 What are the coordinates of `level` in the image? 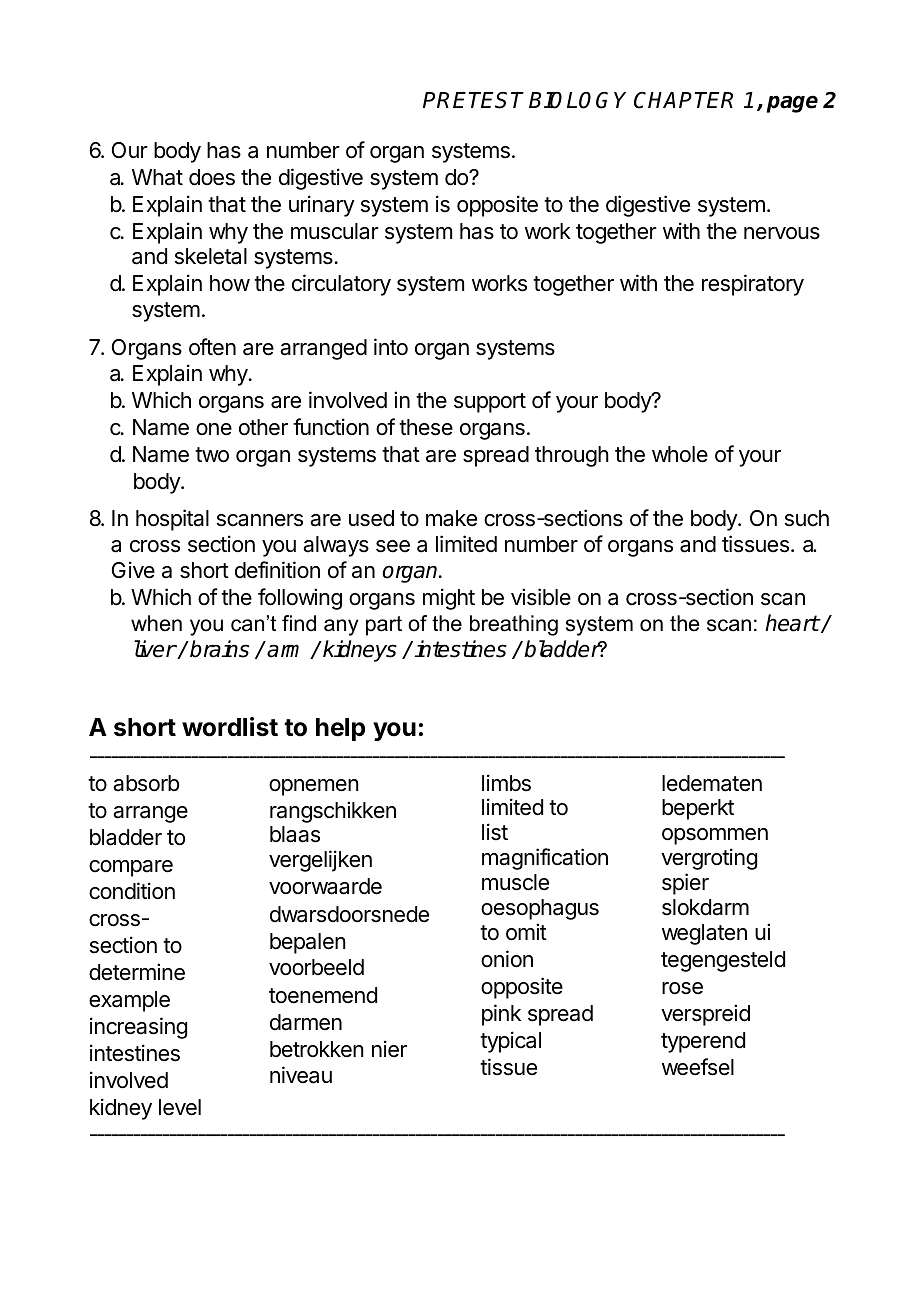 It's located at (180, 1107).
